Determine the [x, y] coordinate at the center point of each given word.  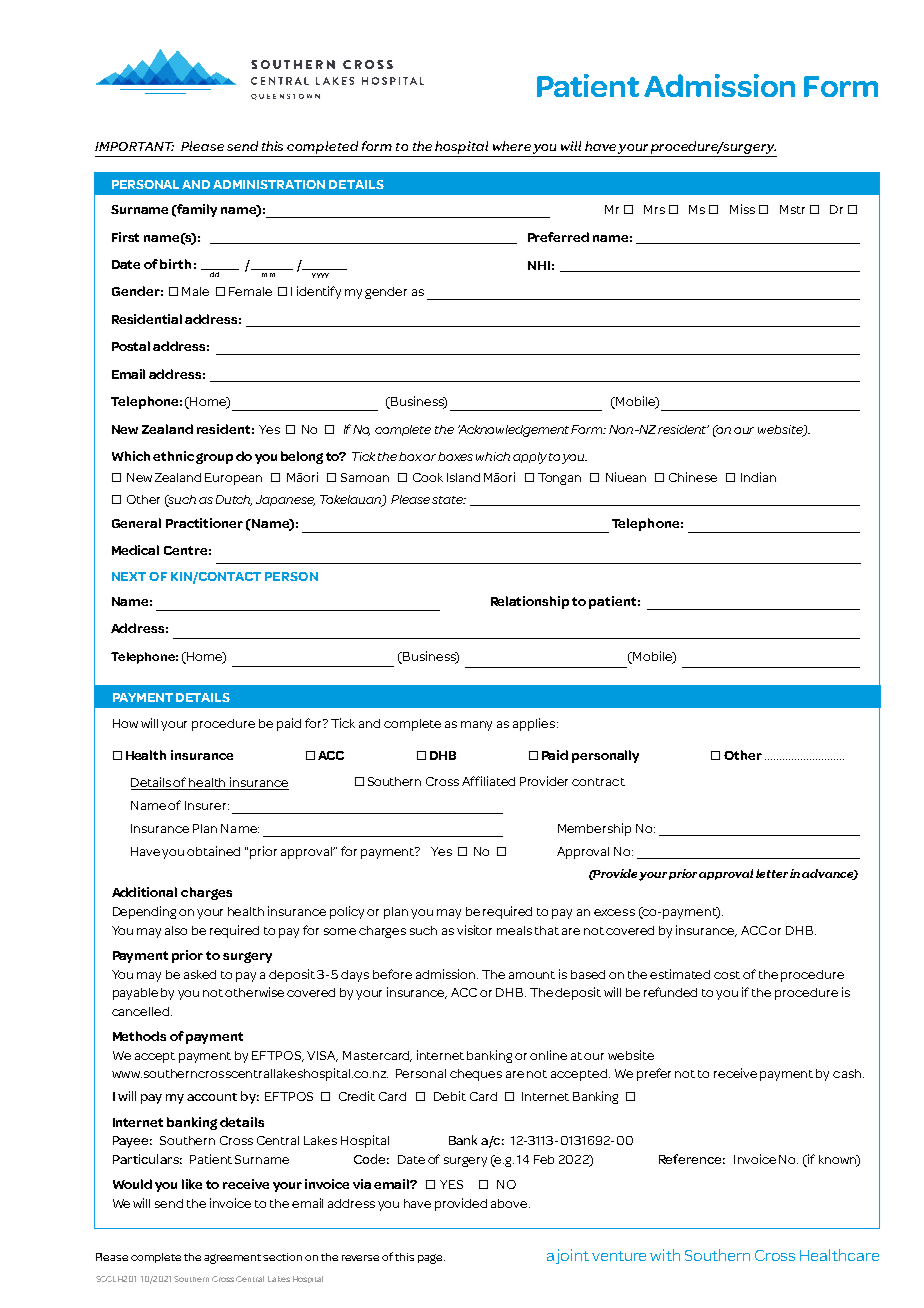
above [510, 1203]
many [476, 726]
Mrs [654, 209]
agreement [232, 1259]
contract [598, 782]
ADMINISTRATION [269, 184]
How [125, 723]
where [512, 146]
